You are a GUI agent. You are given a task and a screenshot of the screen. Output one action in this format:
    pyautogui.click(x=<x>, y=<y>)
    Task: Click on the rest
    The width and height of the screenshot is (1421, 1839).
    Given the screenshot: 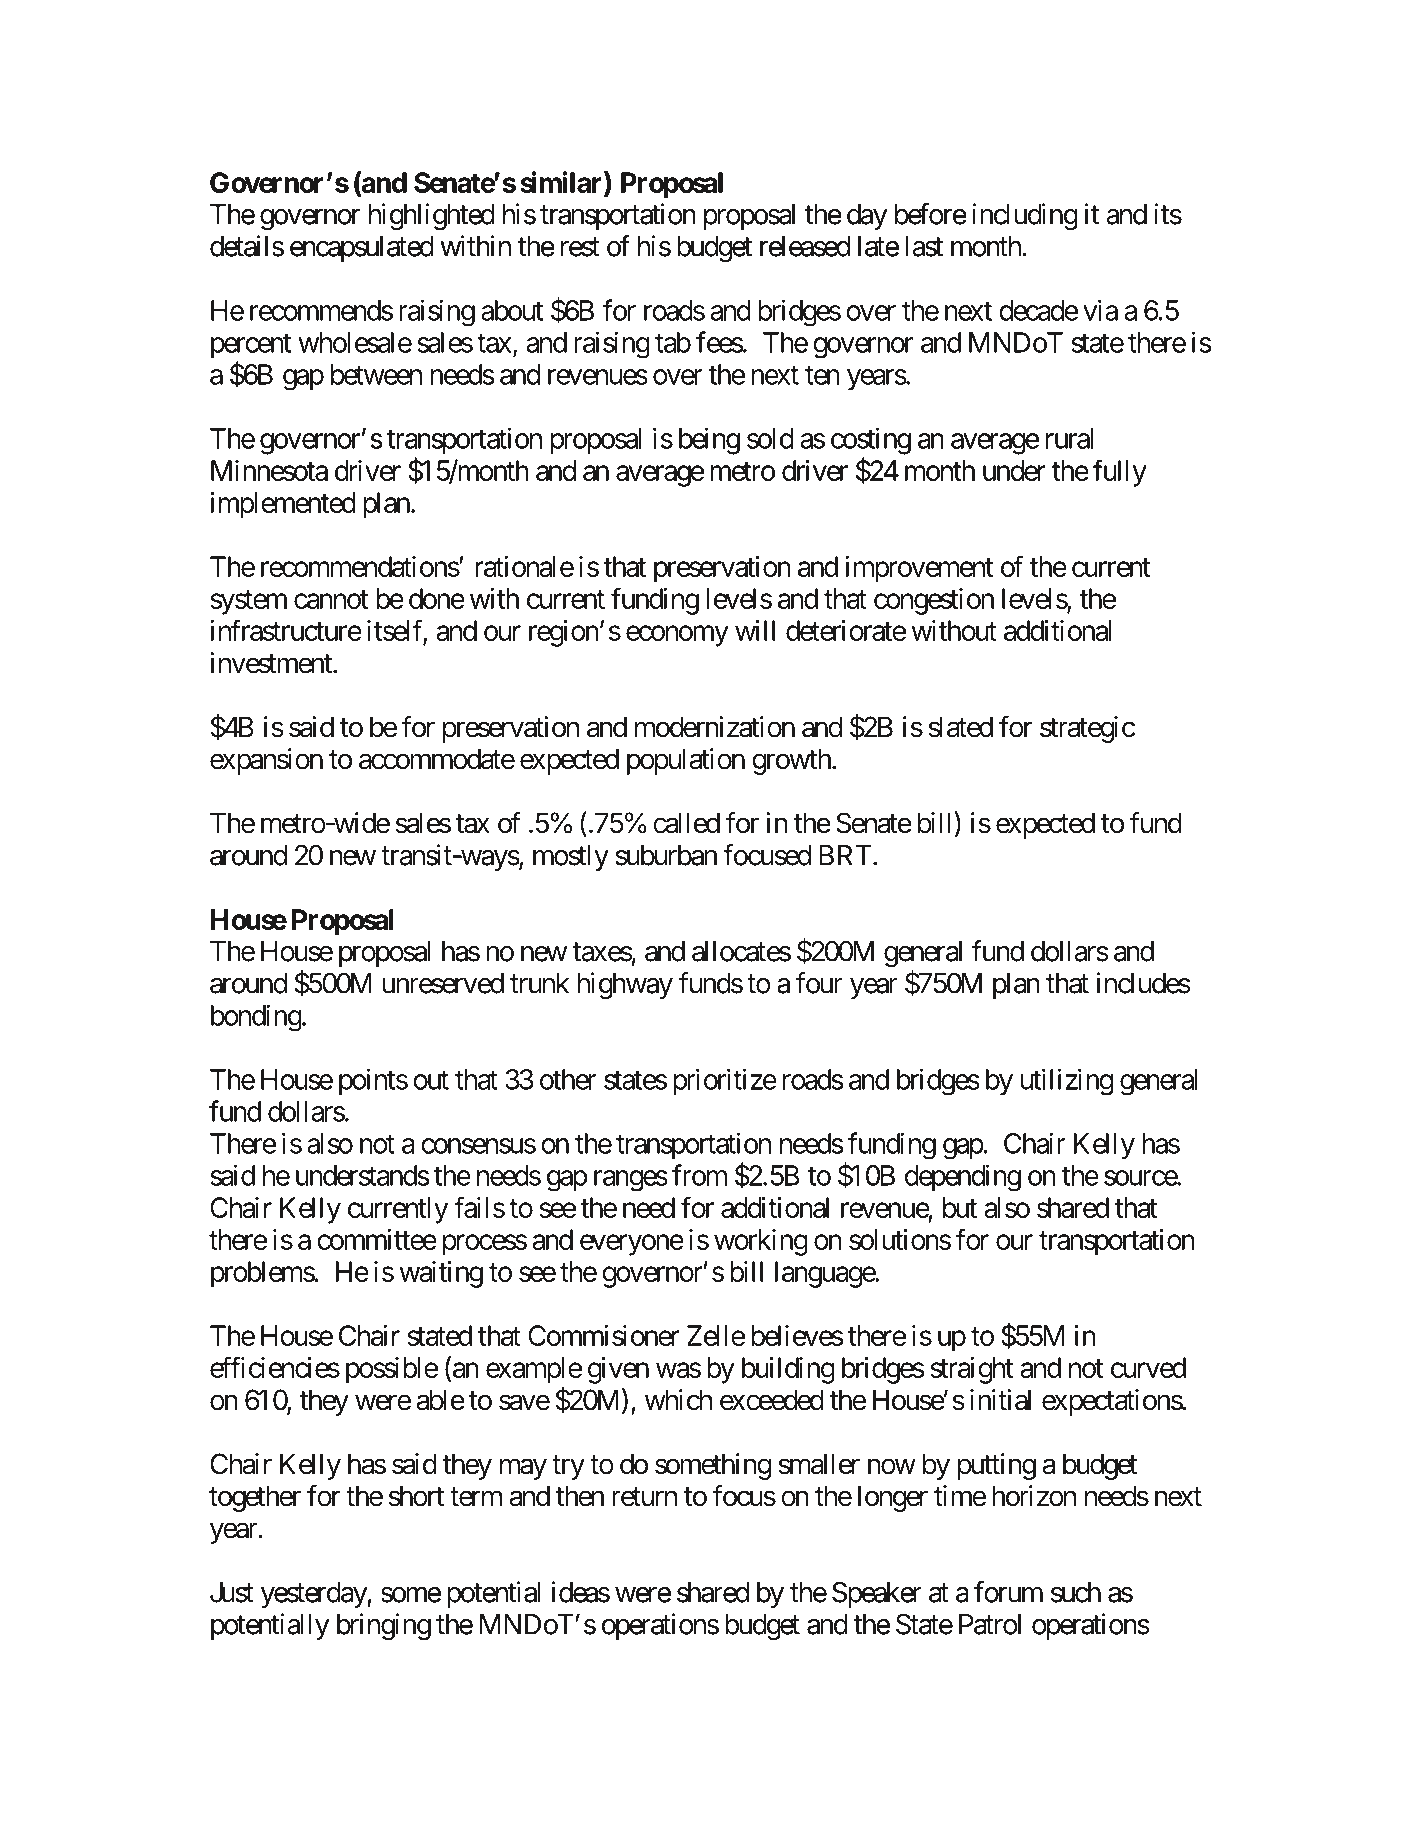 What is the action you would take?
    pyautogui.click(x=580, y=247)
